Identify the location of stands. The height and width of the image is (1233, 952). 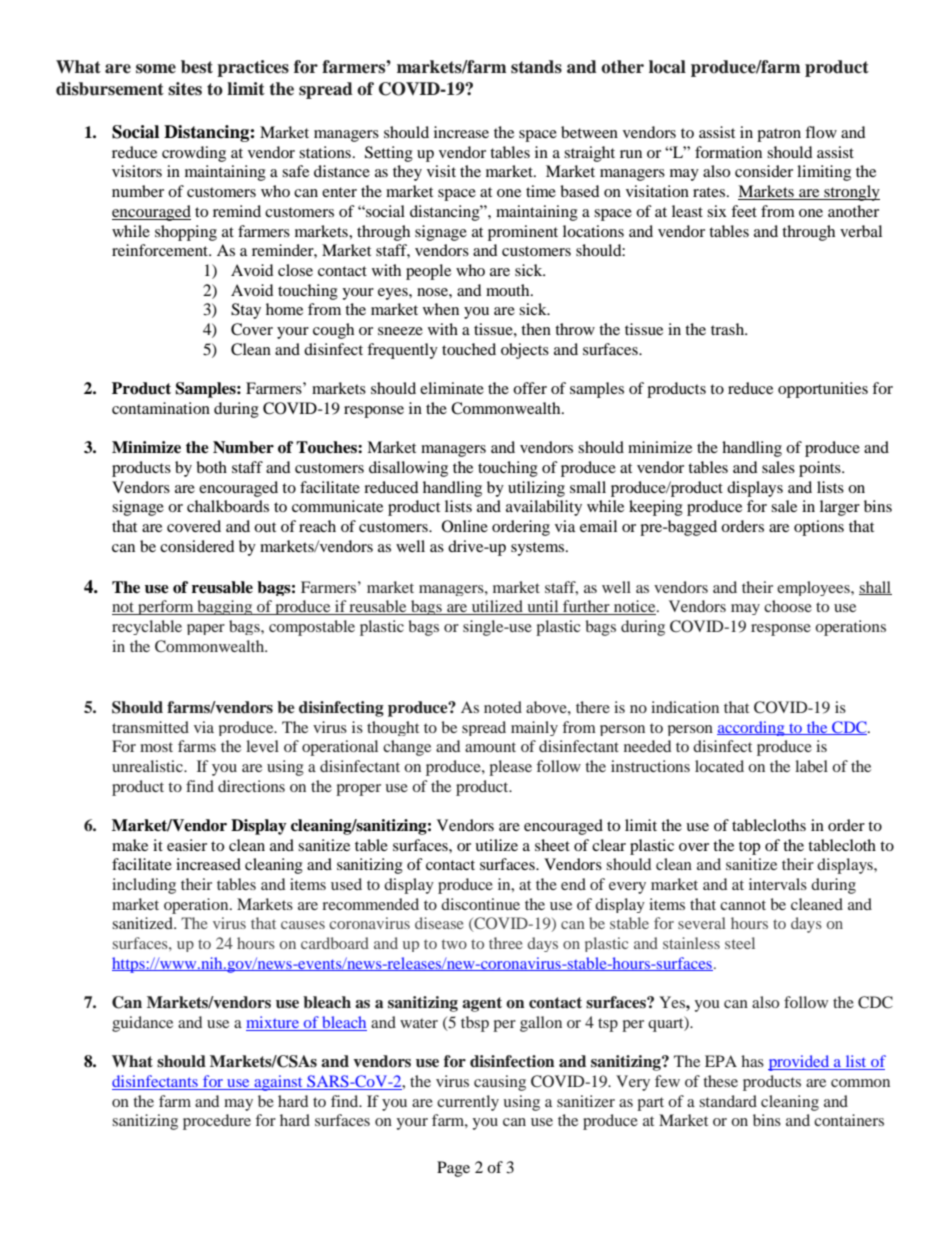
(536, 67).
